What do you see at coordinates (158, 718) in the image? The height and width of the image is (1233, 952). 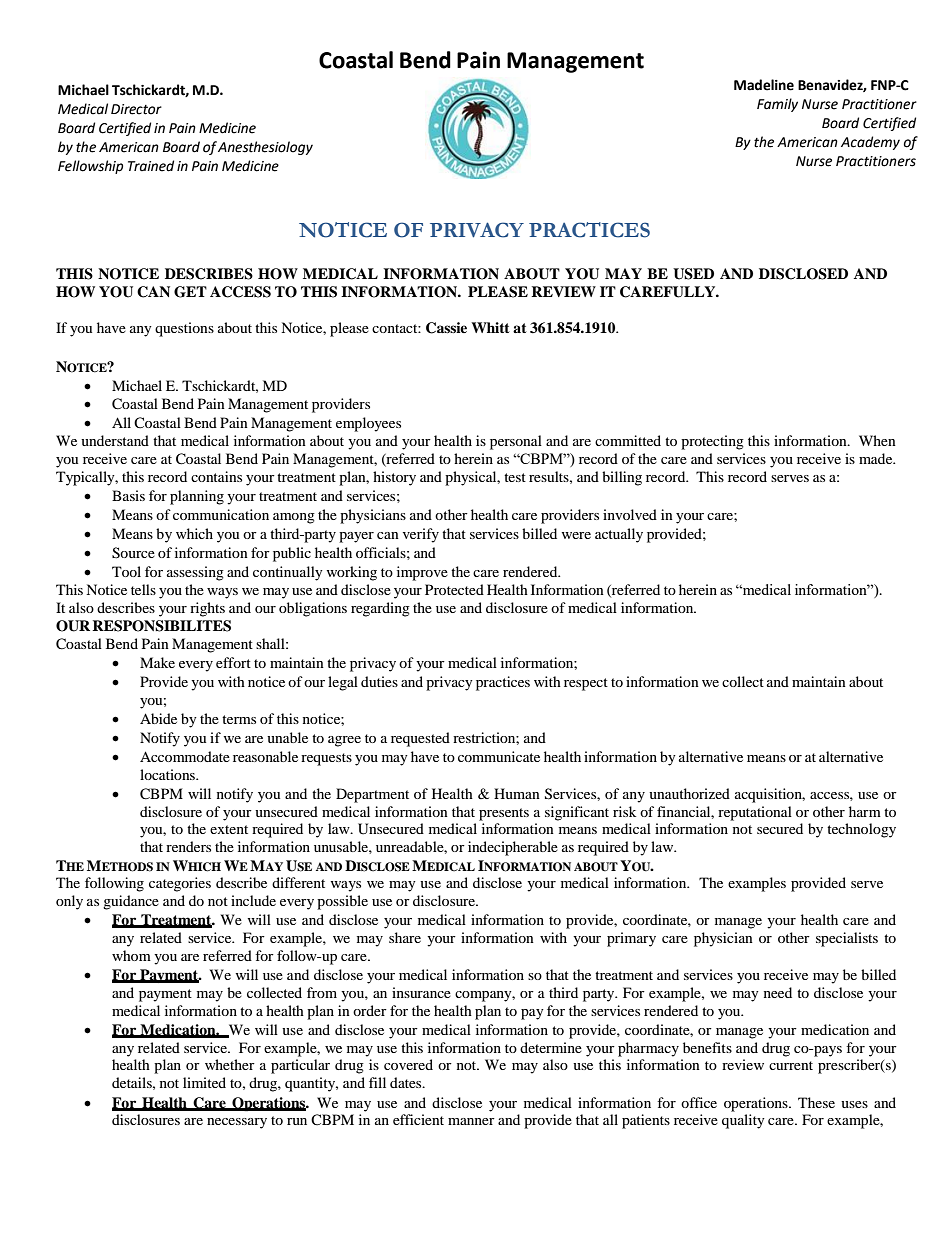 I see `Abide` at bounding box center [158, 718].
